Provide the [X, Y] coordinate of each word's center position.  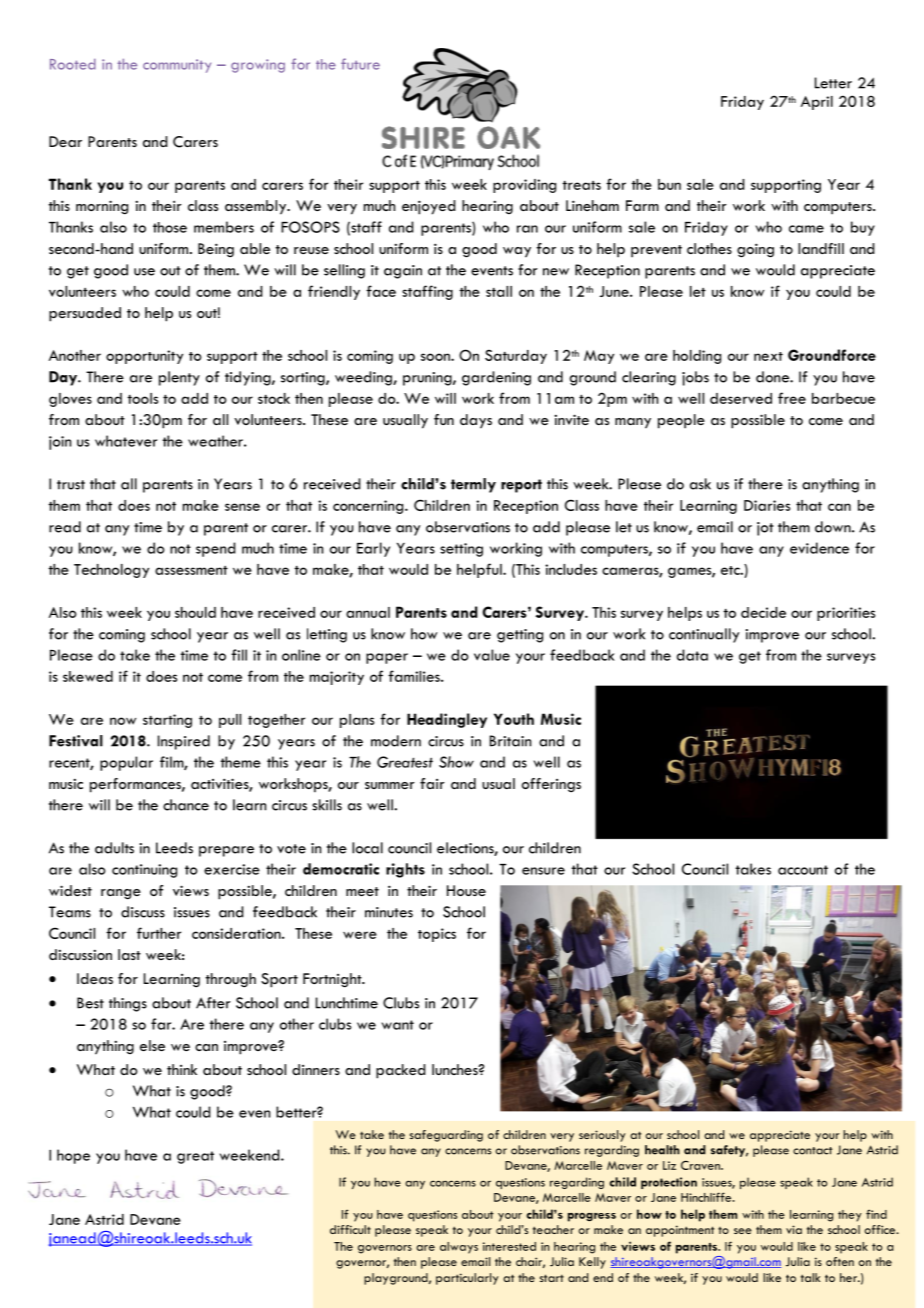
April [817, 103]
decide [763, 612]
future [360, 64]
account [803, 870]
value [492, 655]
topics [437, 935]
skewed [88, 676]
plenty [179, 378]
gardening [496, 378]
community [177, 66]
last [129, 954]
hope [73, 1156]
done [773, 377]
